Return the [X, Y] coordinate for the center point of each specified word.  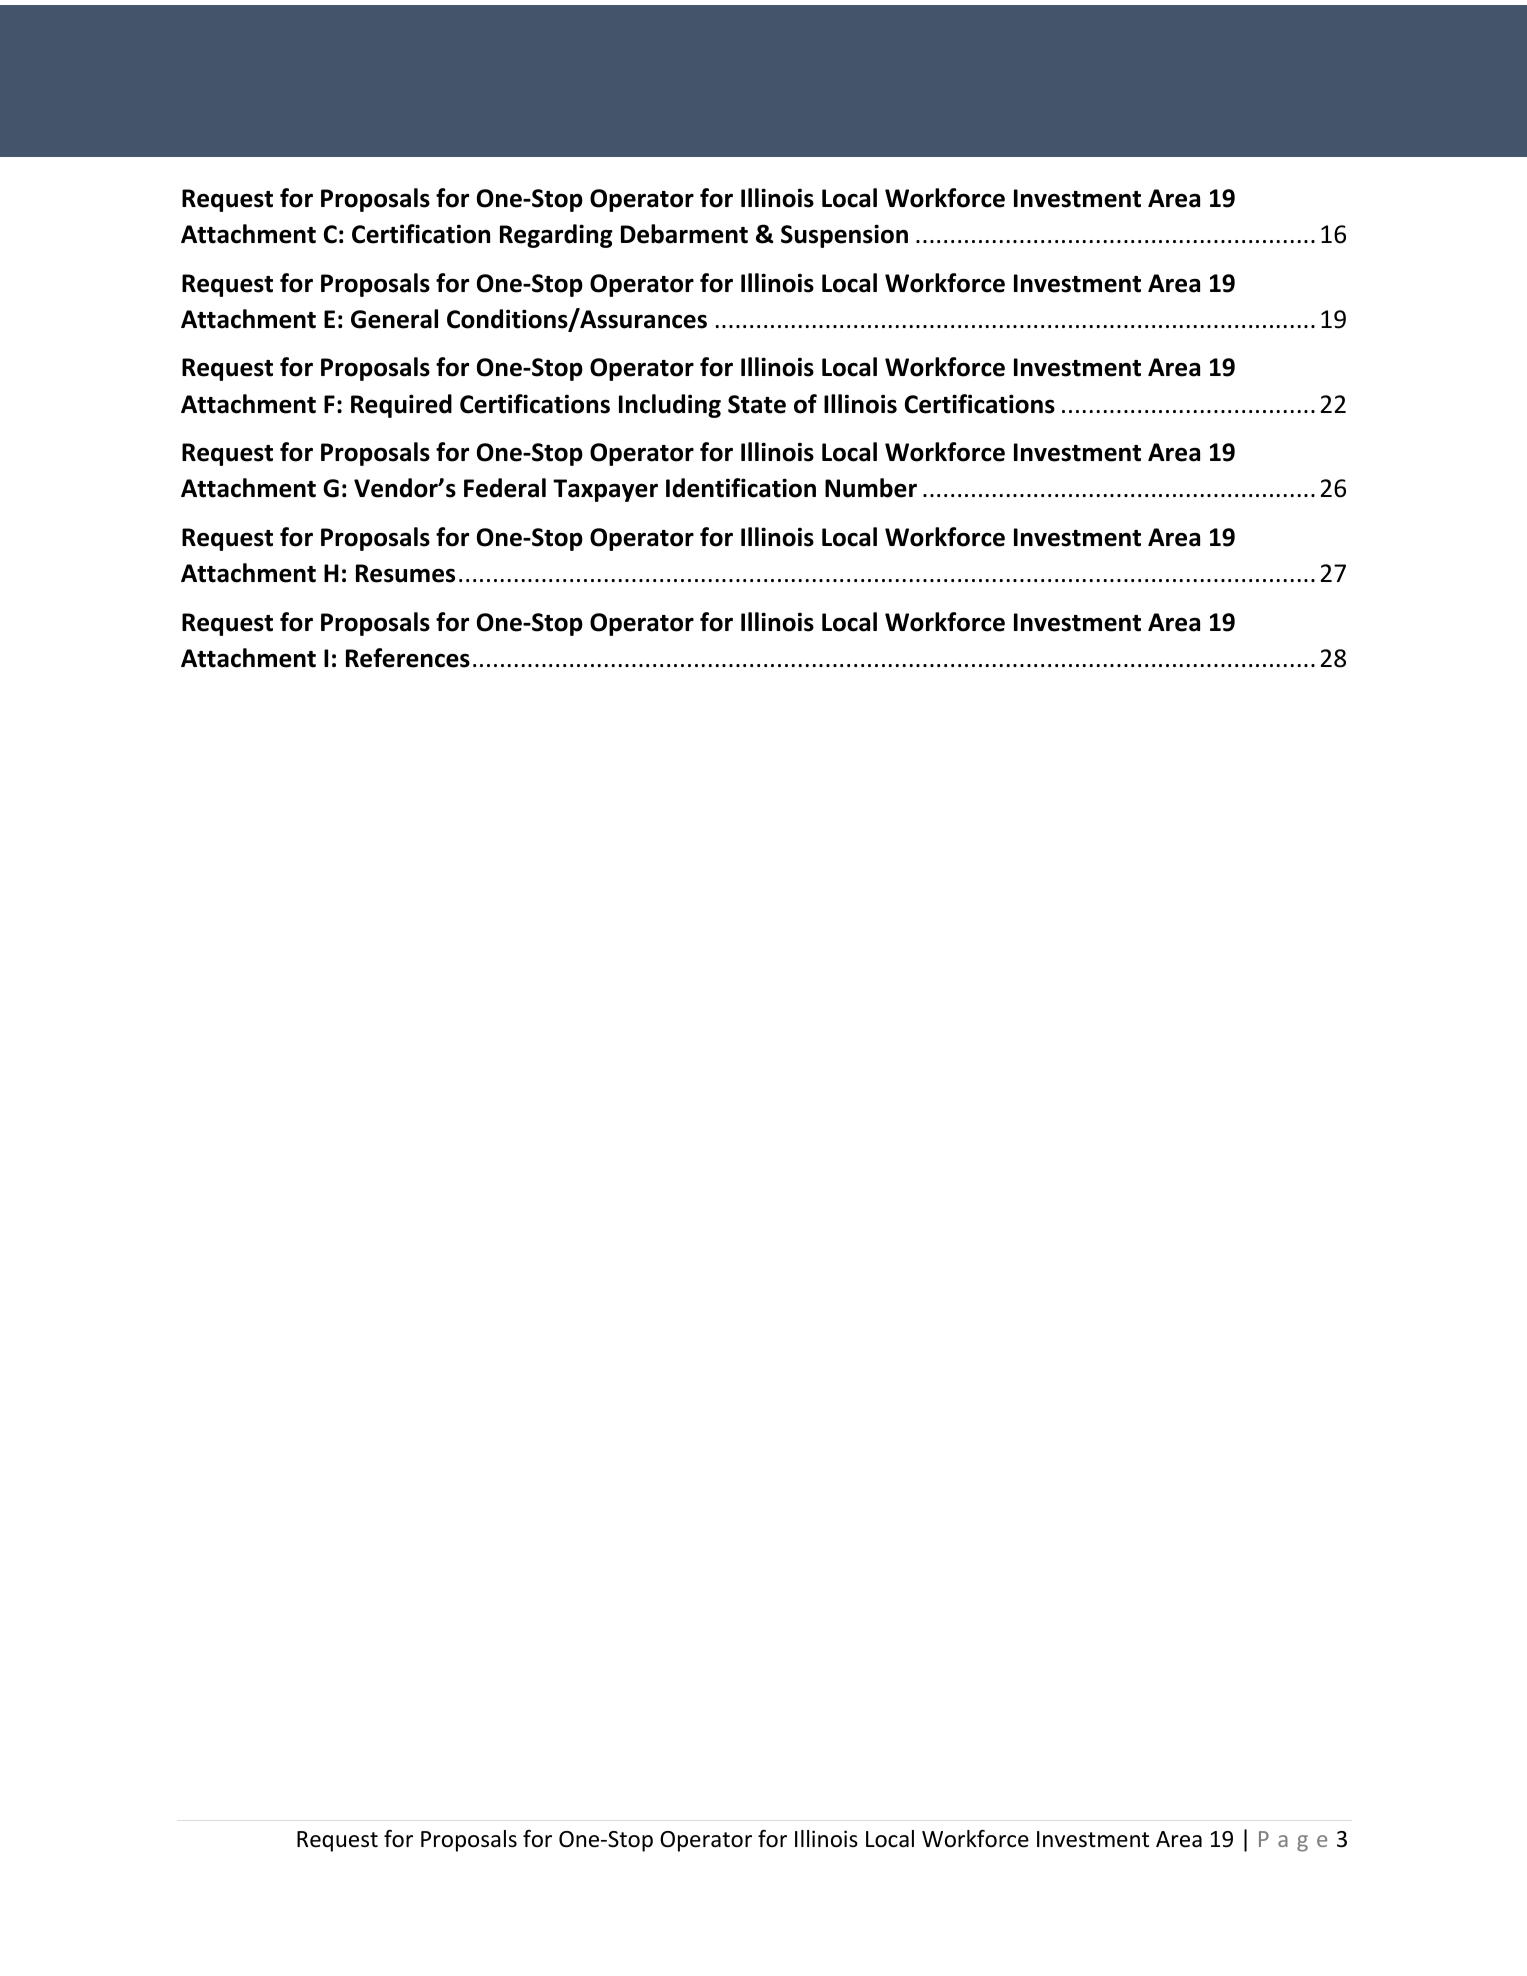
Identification [741, 488]
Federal [505, 488]
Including [670, 406]
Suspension [844, 236]
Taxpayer [605, 490]
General [394, 319]
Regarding [556, 236]
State [757, 404]
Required [401, 406]
